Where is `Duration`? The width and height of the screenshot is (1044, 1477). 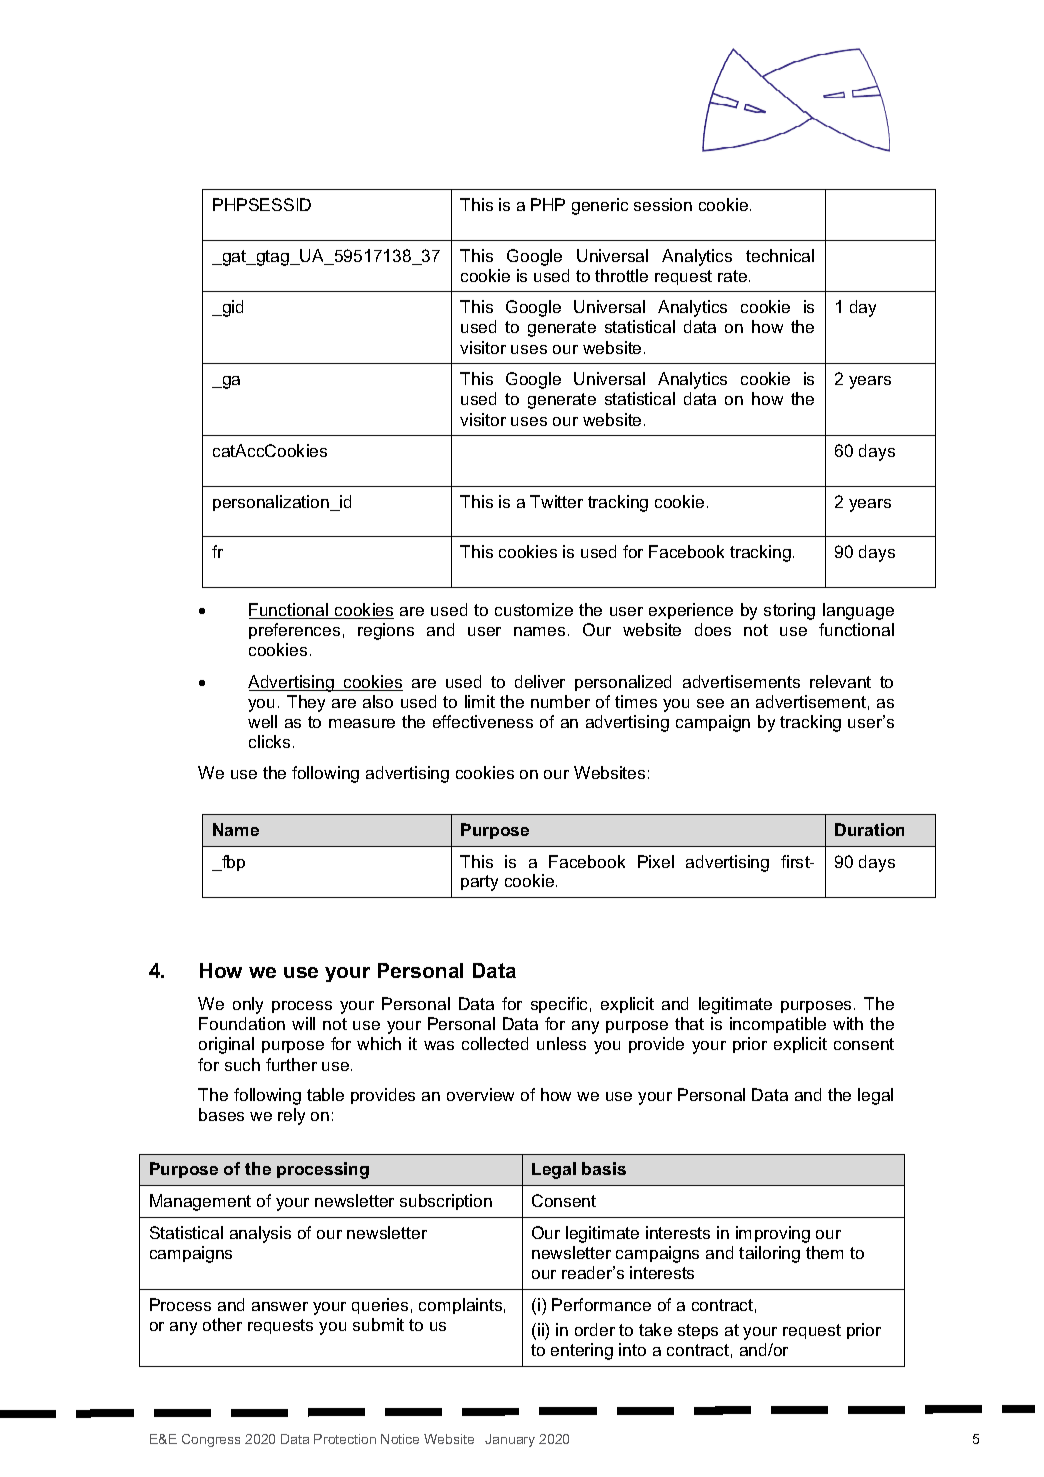 Duration is located at coordinates (869, 829).
